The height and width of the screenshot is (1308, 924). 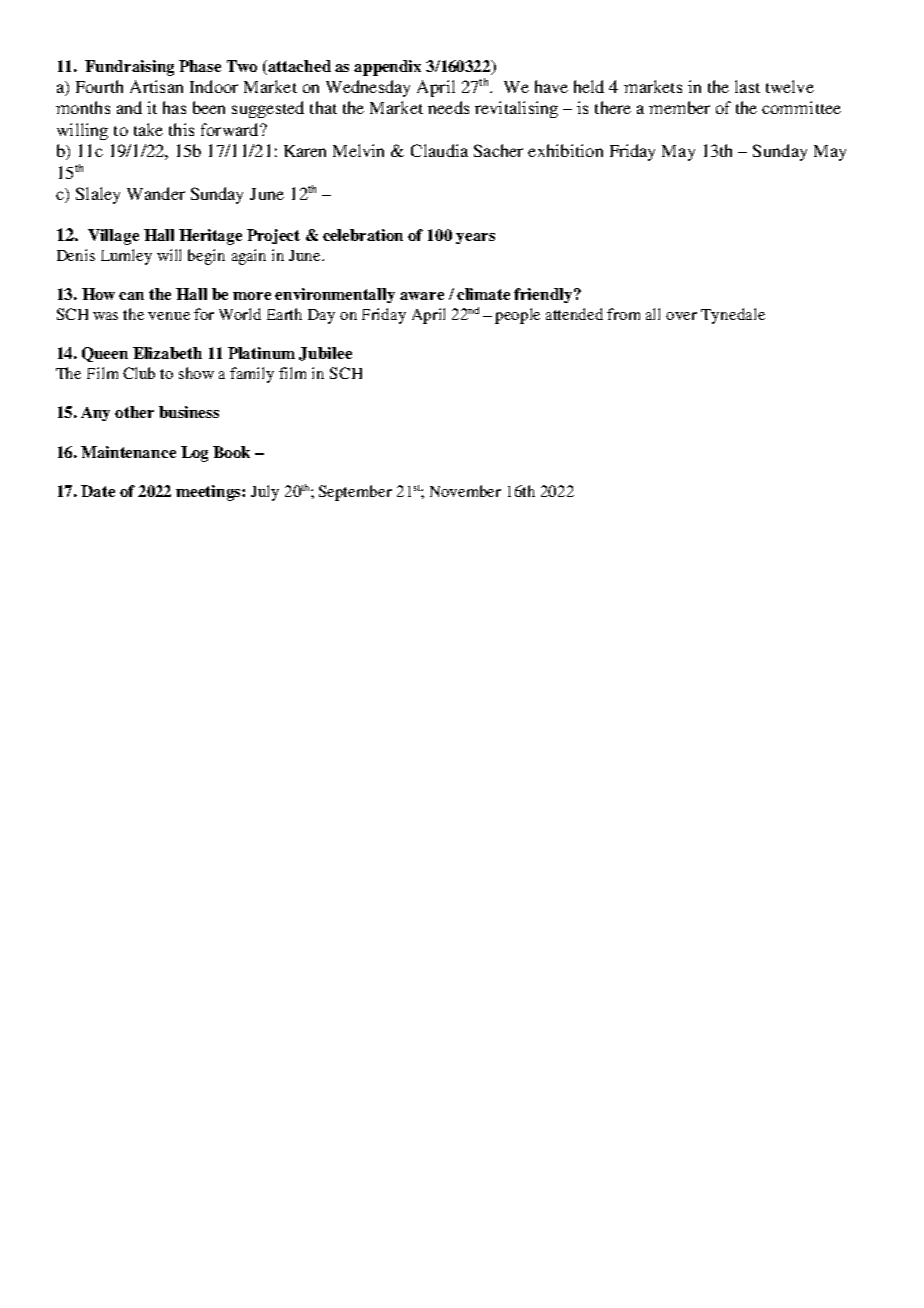 I want to click on Elizabeth, so click(x=167, y=353).
